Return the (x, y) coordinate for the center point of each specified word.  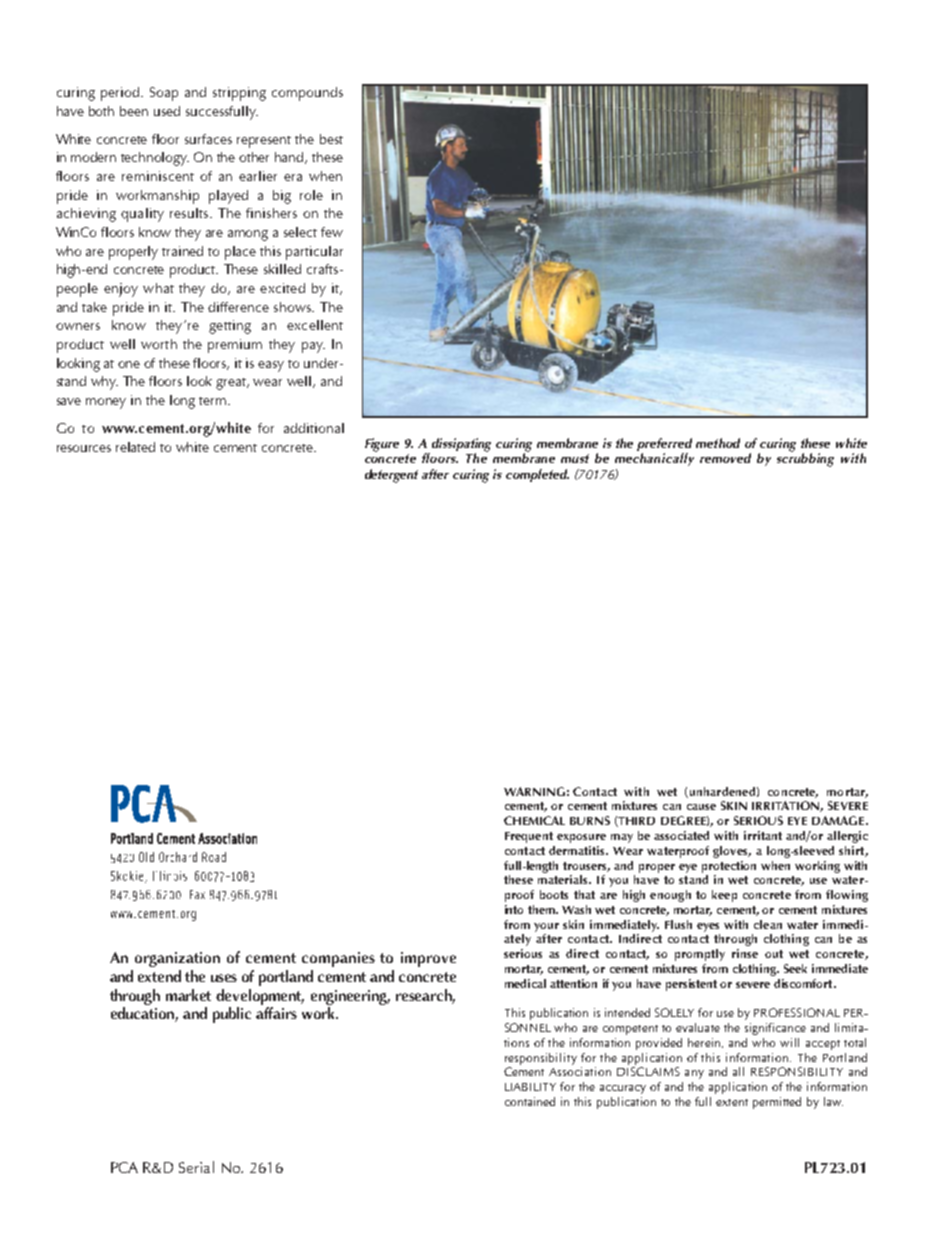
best (331, 139)
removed (725, 458)
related (135, 447)
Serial (196, 1167)
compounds (307, 94)
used (167, 111)
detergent (391, 476)
